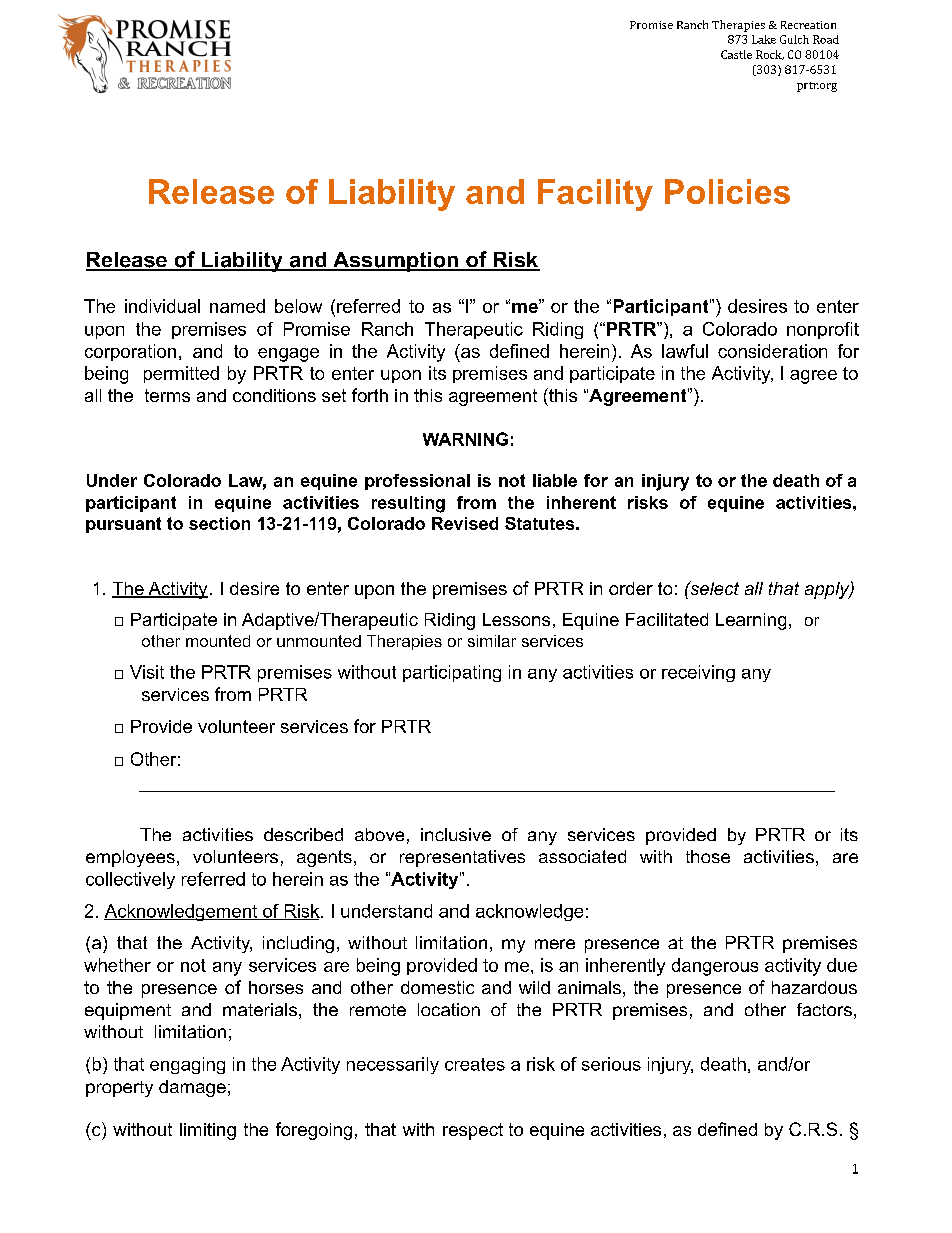 The width and height of the screenshot is (952, 1233). What do you see at coordinates (456, 834) in the screenshot?
I see `inclusive` at bounding box center [456, 834].
